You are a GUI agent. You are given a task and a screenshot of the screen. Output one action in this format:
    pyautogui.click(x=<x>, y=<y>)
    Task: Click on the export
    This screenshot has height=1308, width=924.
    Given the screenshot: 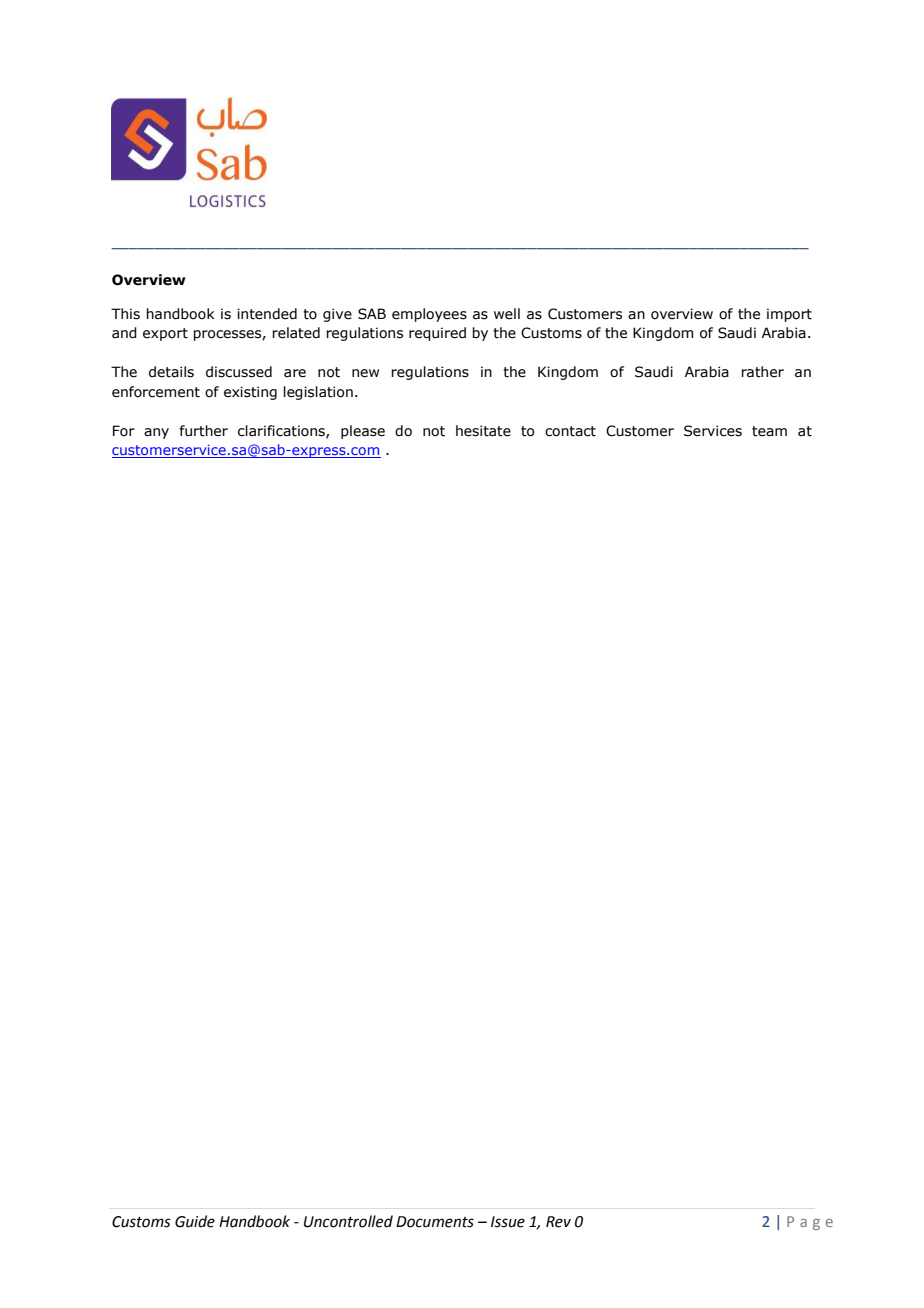 What is the action you would take?
    pyautogui.click(x=165, y=334)
